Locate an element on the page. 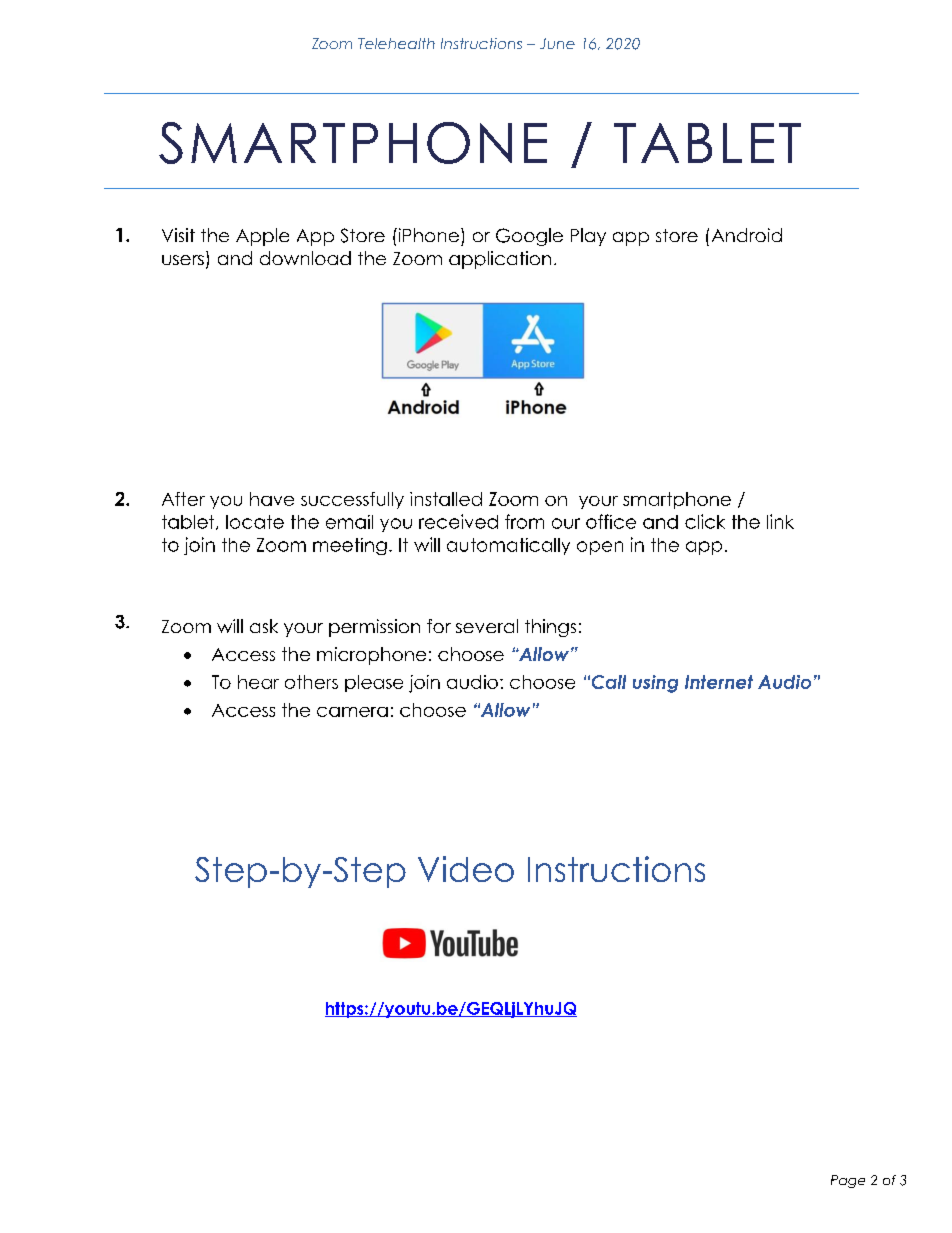  application is located at coordinates (500, 260).
